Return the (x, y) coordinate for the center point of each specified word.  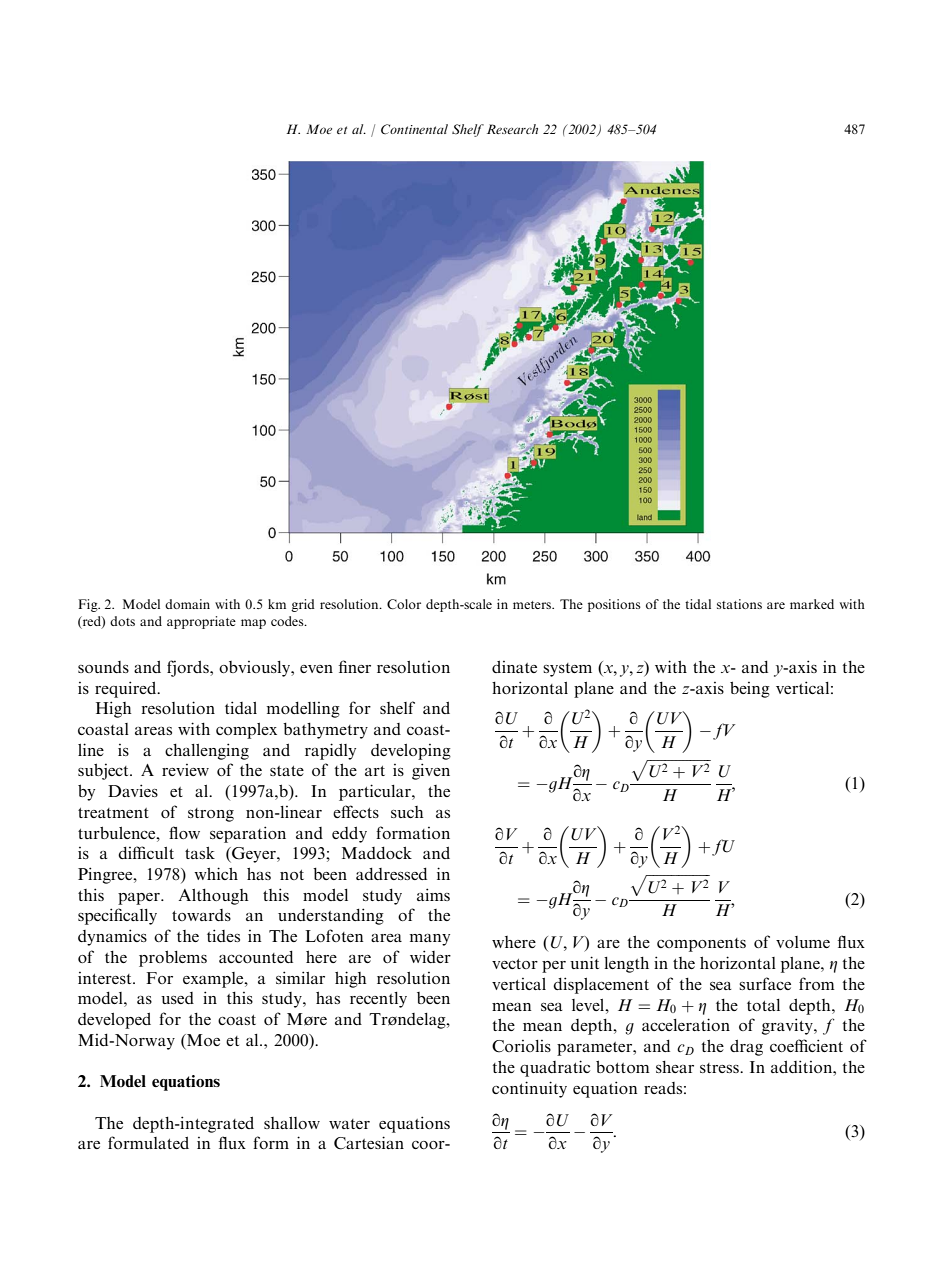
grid (303, 605)
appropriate (201, 622)
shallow (292, 1123)
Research (512, 129)
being (750, 689)
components (701, 945)
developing (411, 752)
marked (812, 604)
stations (739, 604)
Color (404, 604)
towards (201, 915)
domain (187, 604)
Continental (414, 129)
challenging (207, 751)
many (430, 940)
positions (614, 605)
